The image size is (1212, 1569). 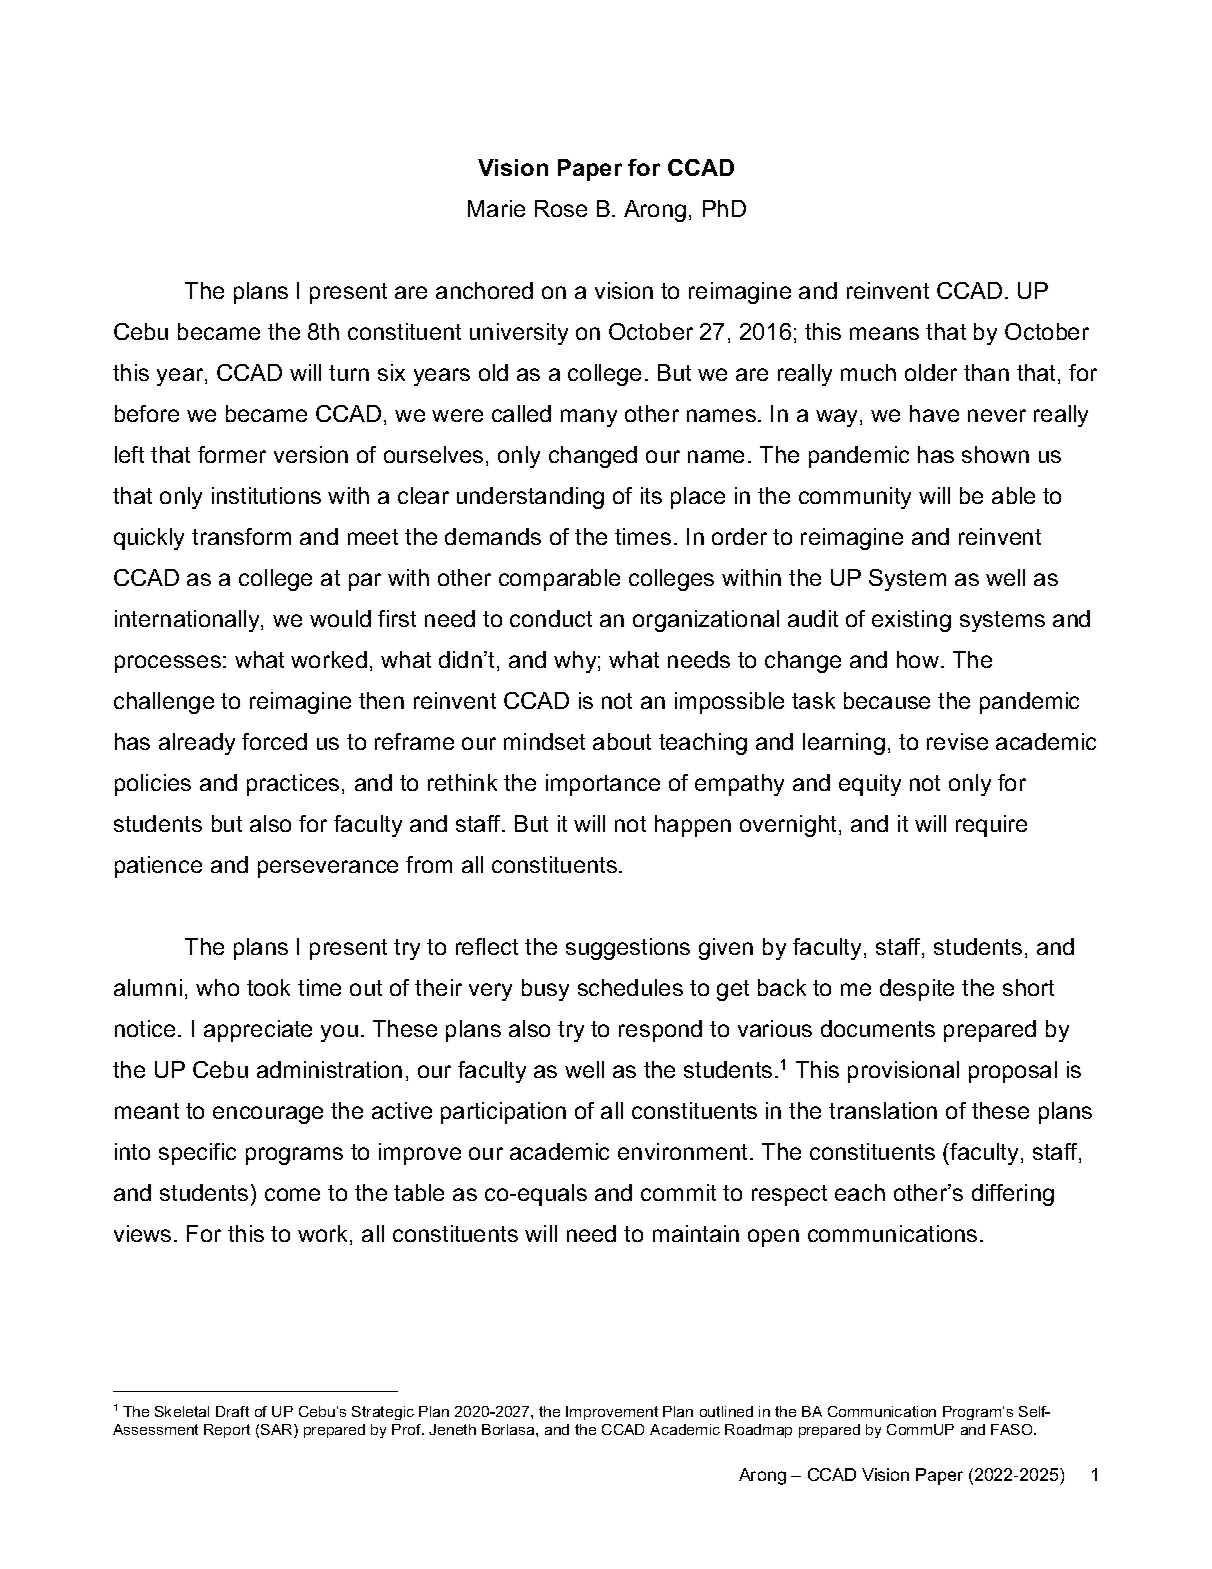 What do you see at coordinates (268, 1115) in the screenshot?
I see `encourage` at bounding box center [268, 1115].
